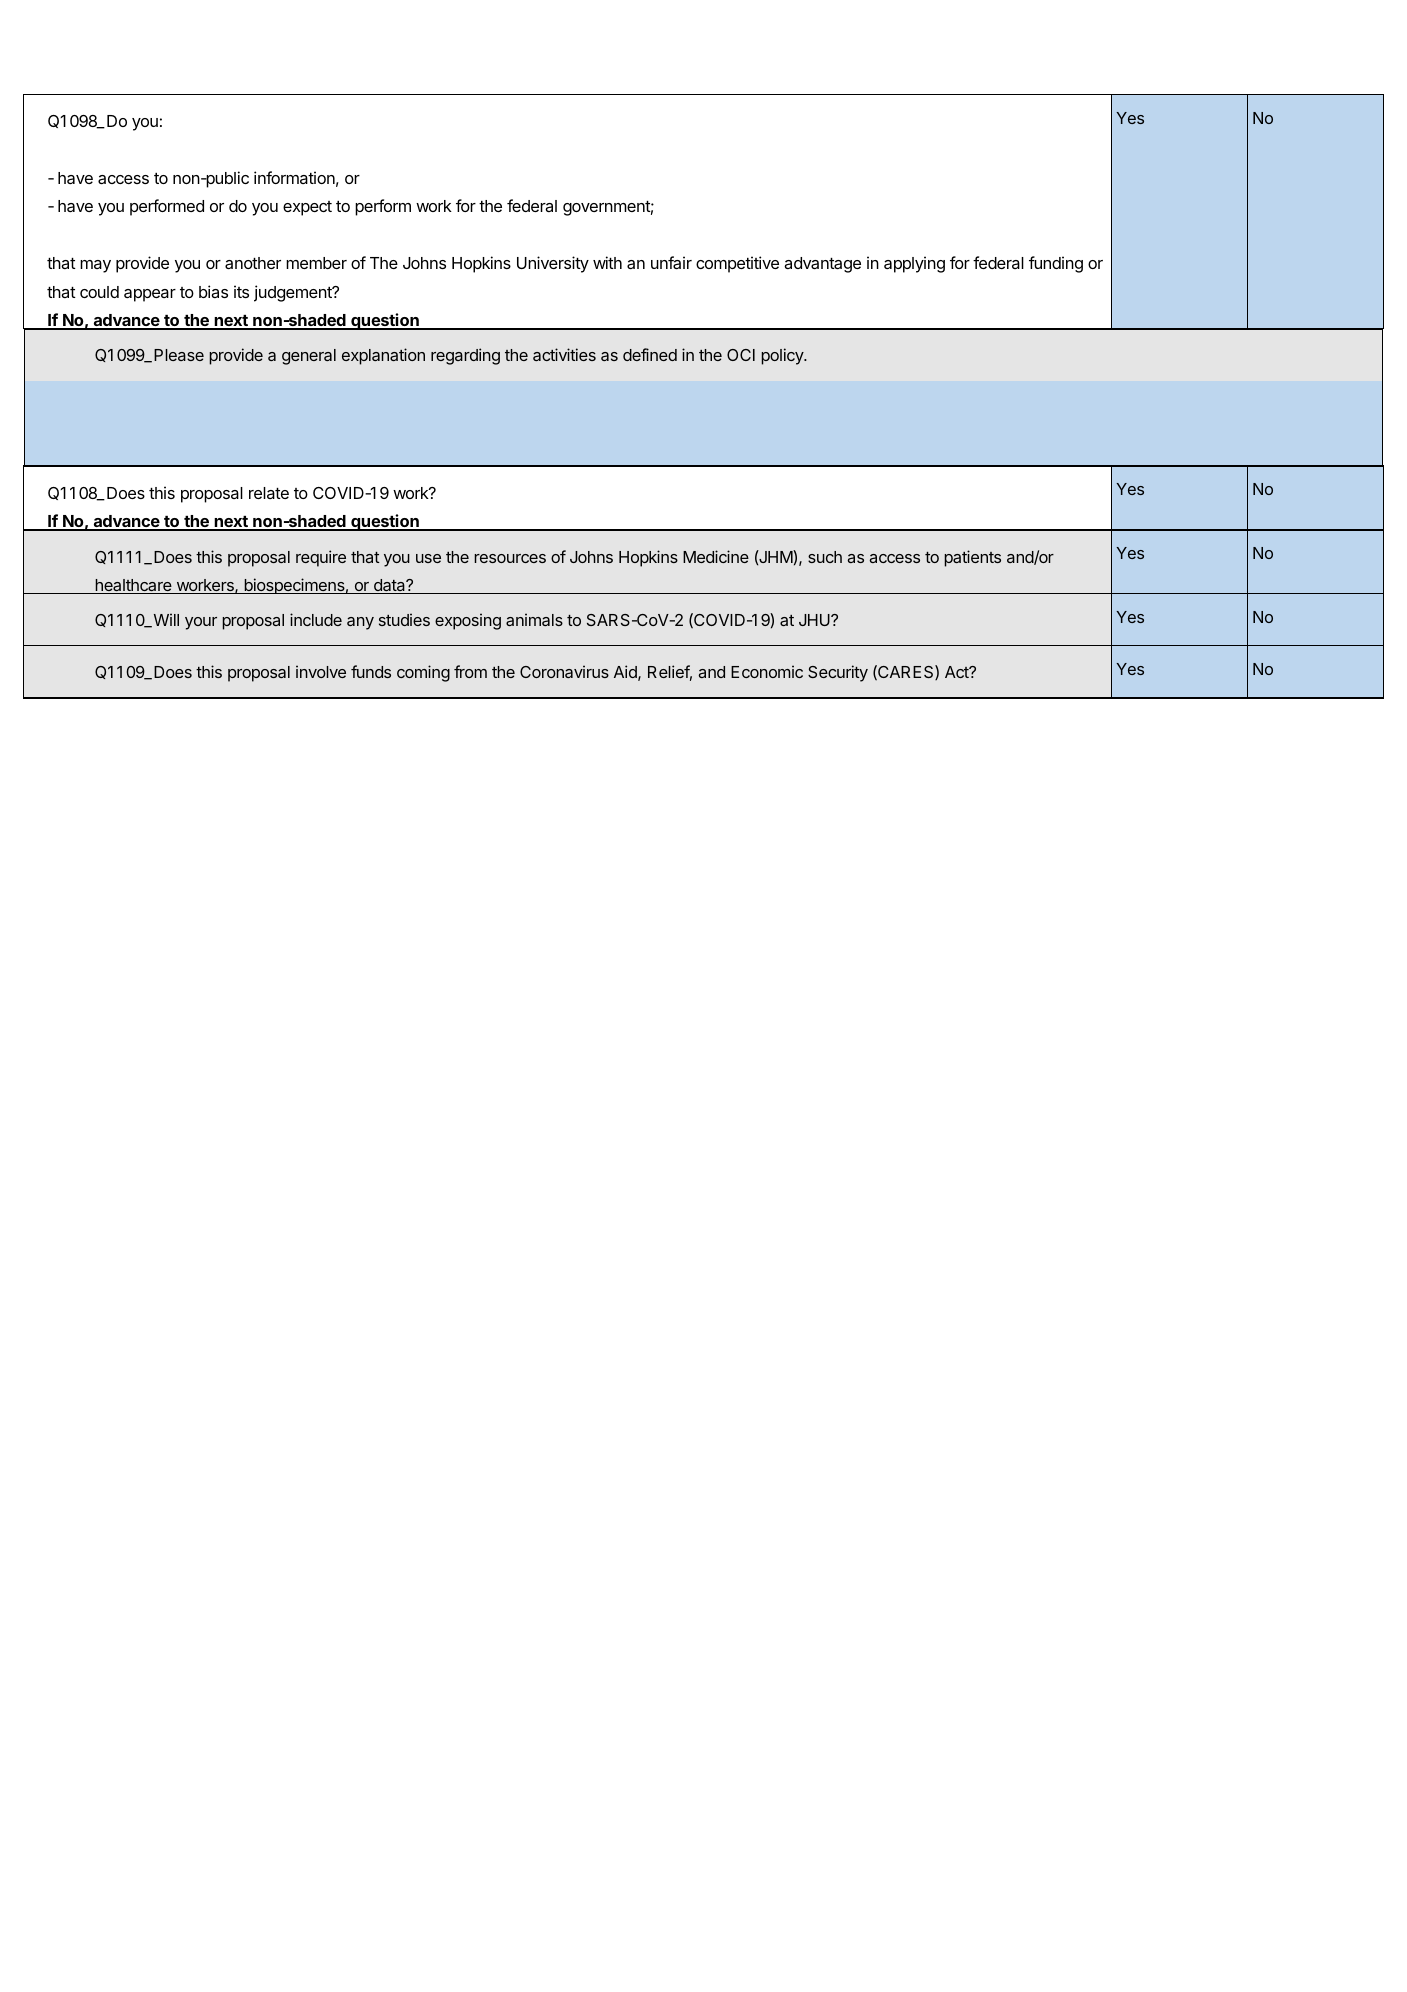 The width and height of the screenshot is (1407, 1992). Describe the element at coordinates (564, 671) in the screenshot. I see `Coronavirus` at that location.
